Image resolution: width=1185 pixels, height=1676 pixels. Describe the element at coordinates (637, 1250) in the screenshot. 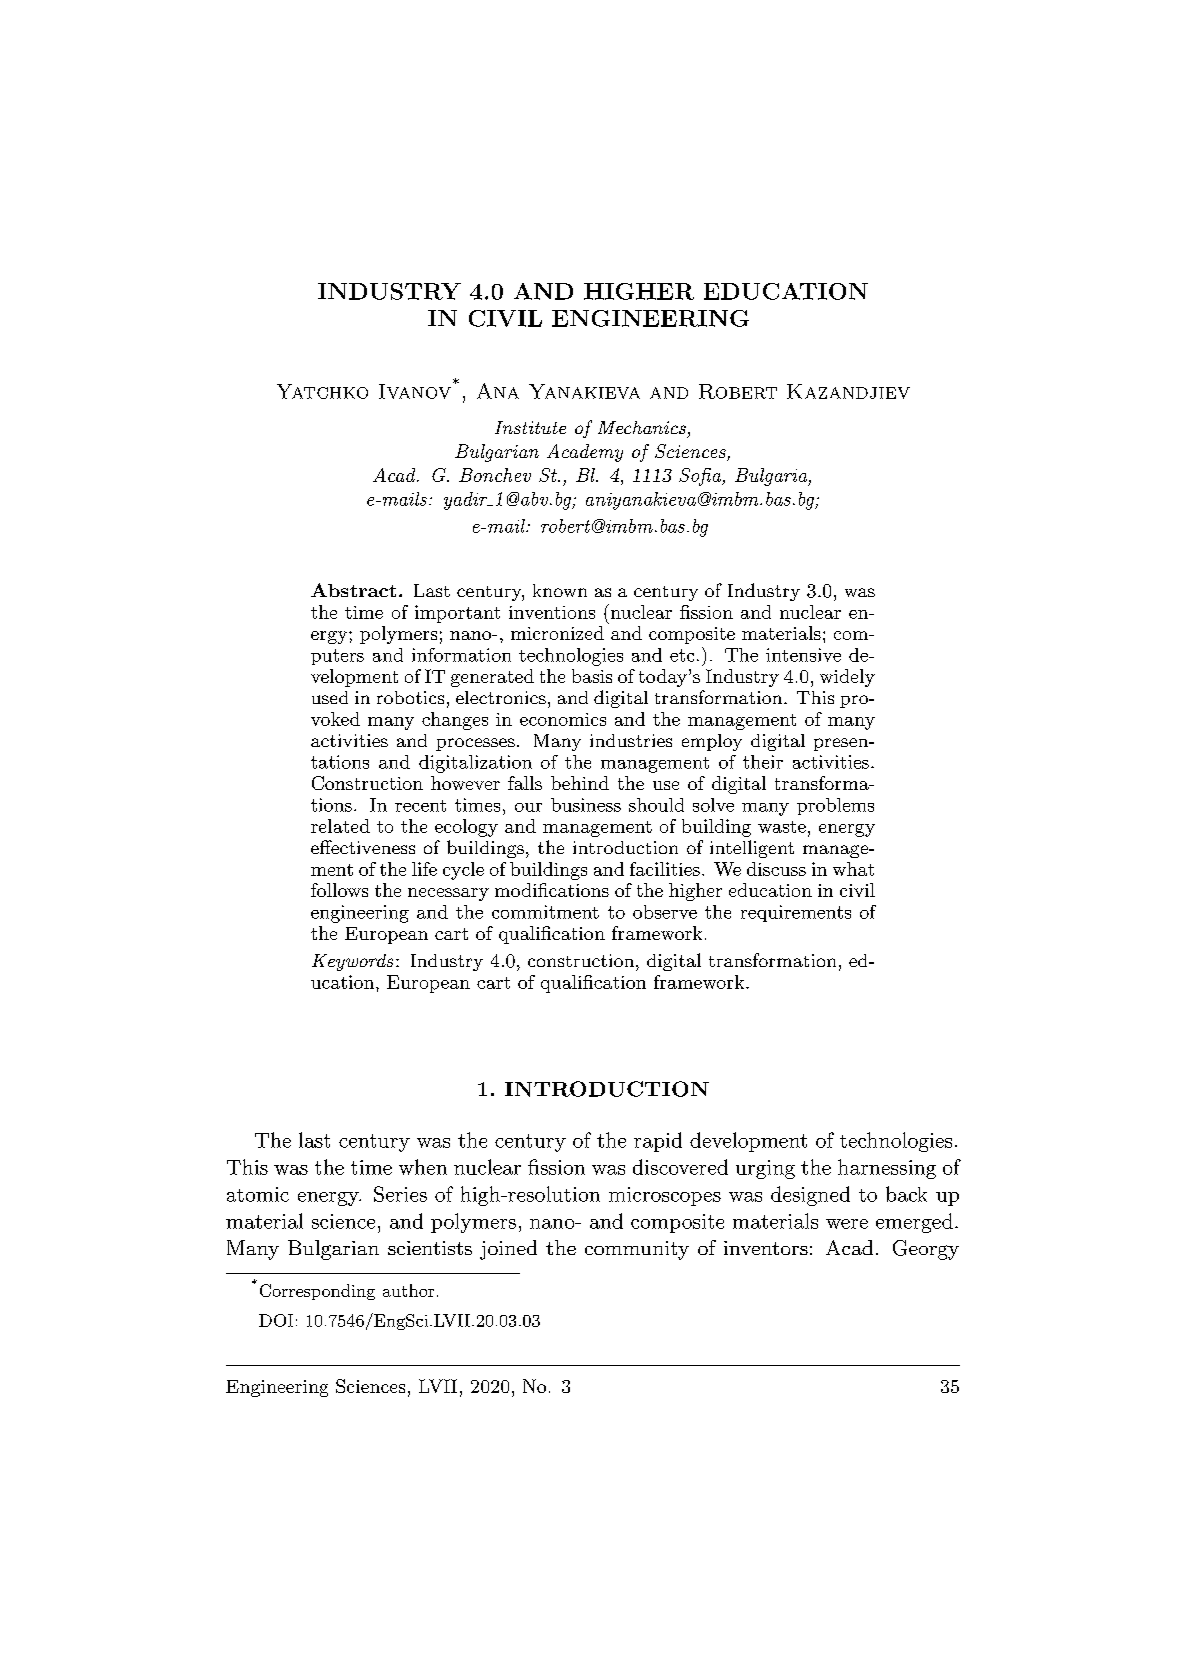

I see `community` at that location.
